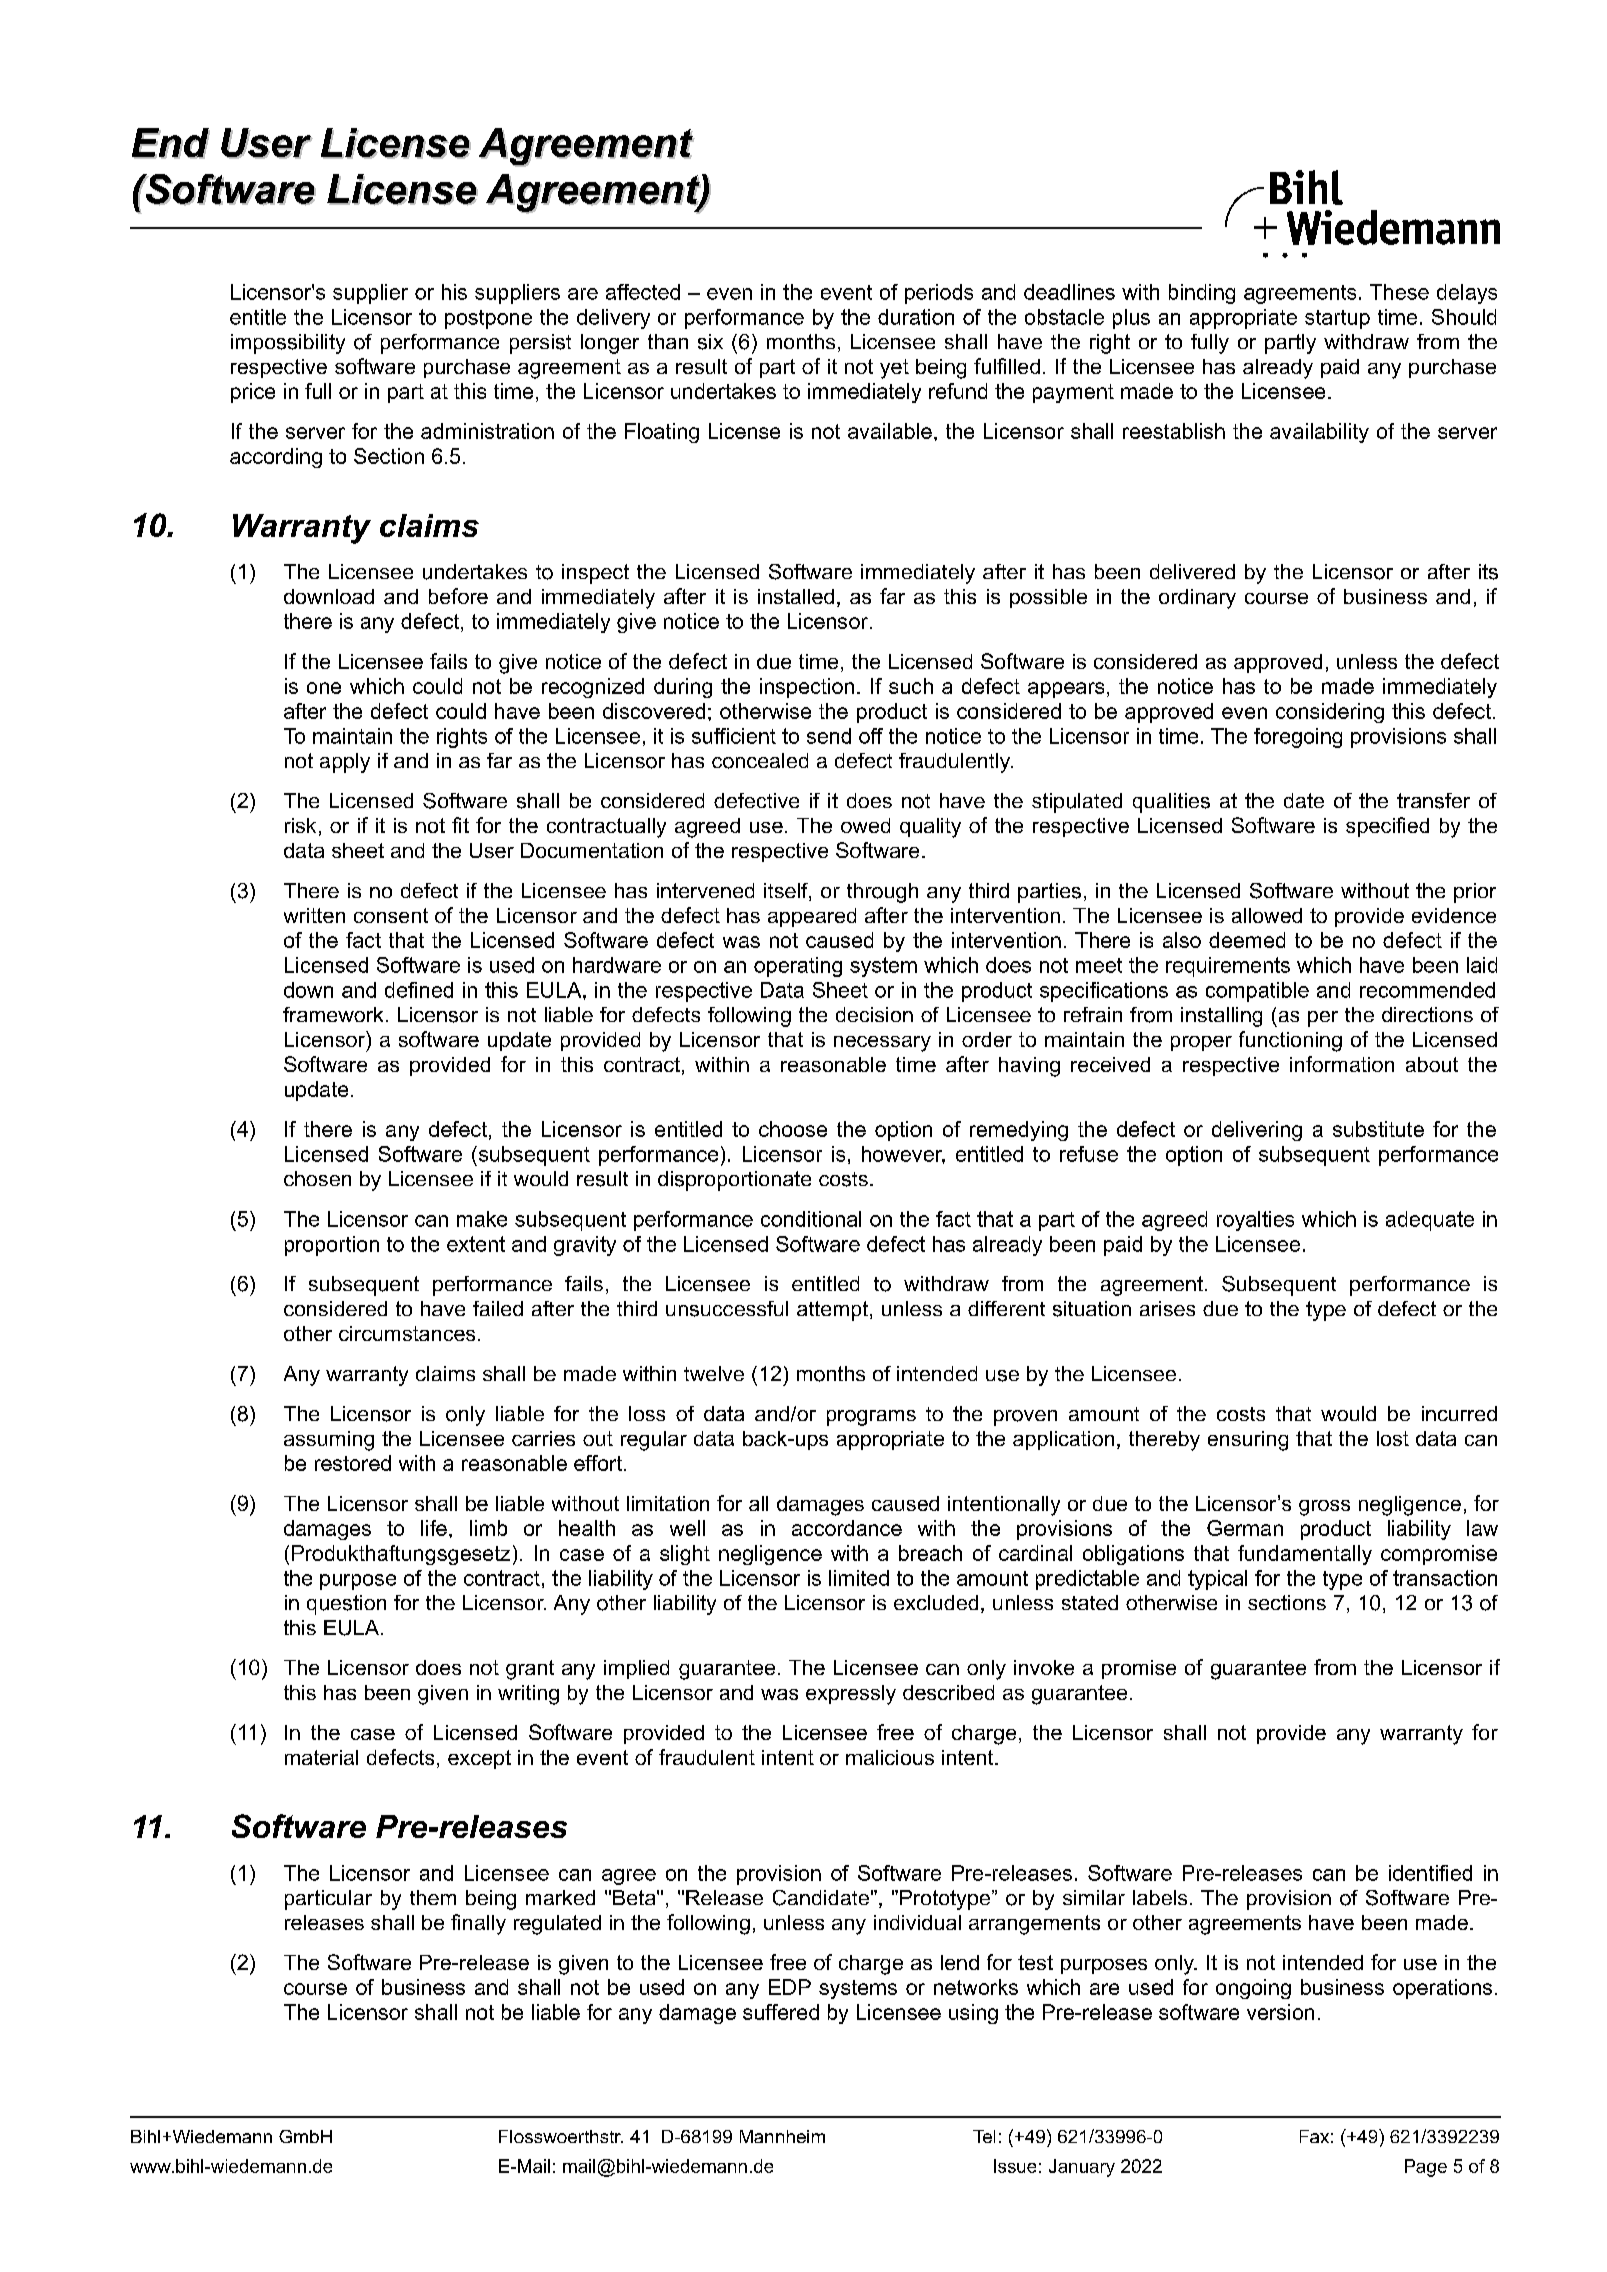  I want to click on yet, so click(894, 369).
